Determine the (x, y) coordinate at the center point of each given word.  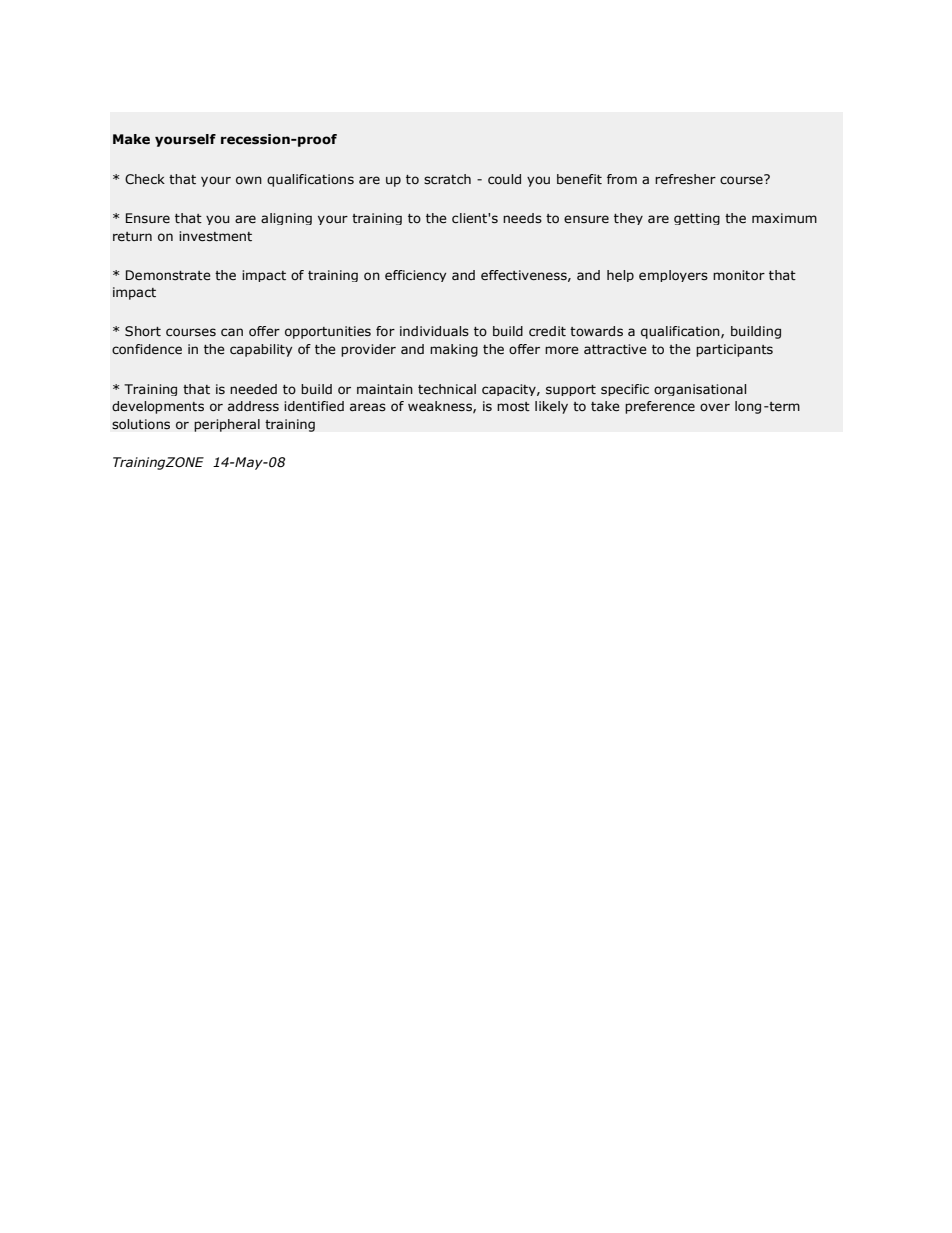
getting (697, 219)
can (232, 332)
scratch (447, 179)
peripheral (227, 425)
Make (131, 139)
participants (734, 350)
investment (215, 236)
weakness (441, 407)
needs (522, 218)
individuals (434, 331)
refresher (685, 179)
